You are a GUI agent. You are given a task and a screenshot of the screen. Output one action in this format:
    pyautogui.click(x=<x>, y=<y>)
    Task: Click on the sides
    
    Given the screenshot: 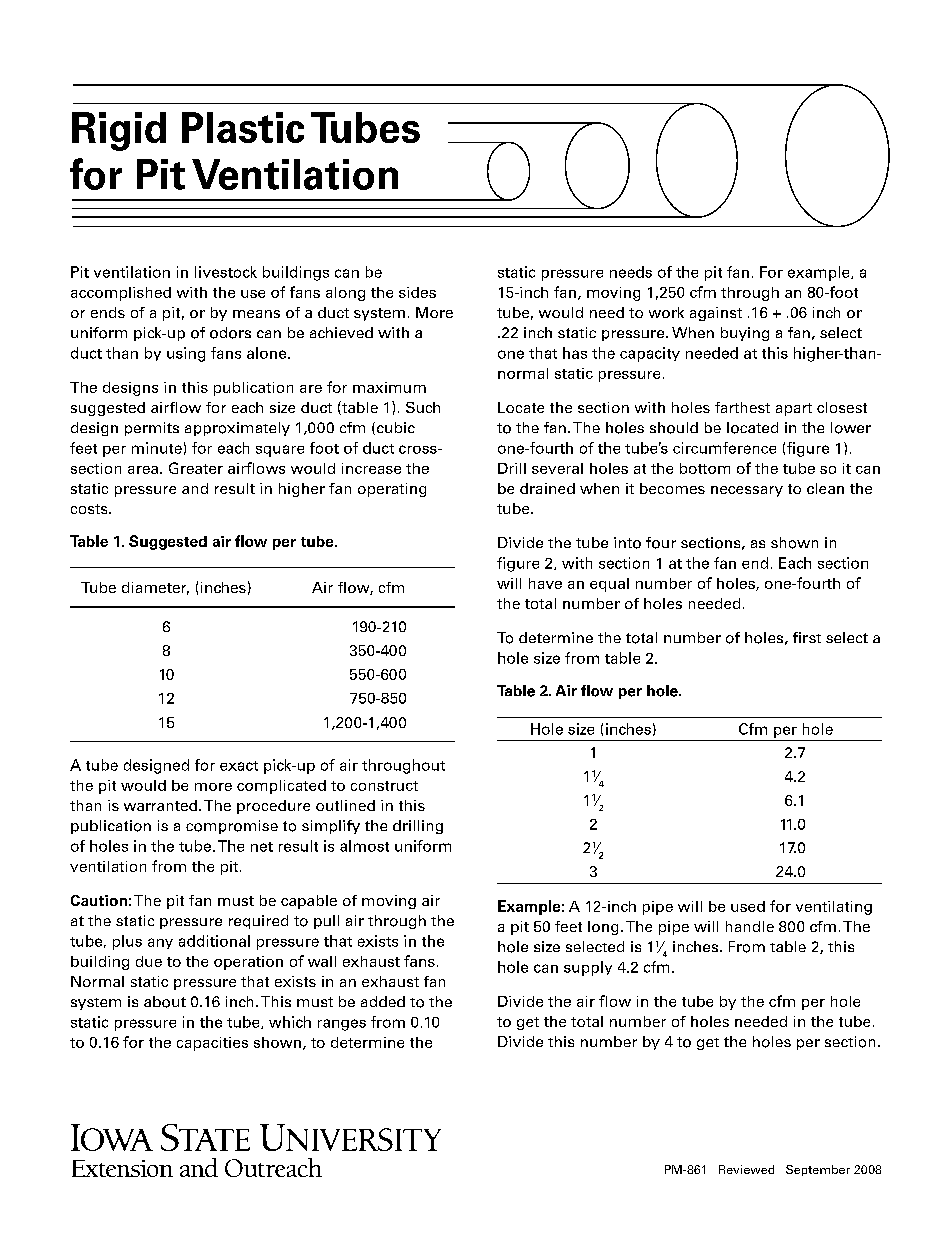 What is the action you would take?
    pyautogui.click(x=417, y=292)
